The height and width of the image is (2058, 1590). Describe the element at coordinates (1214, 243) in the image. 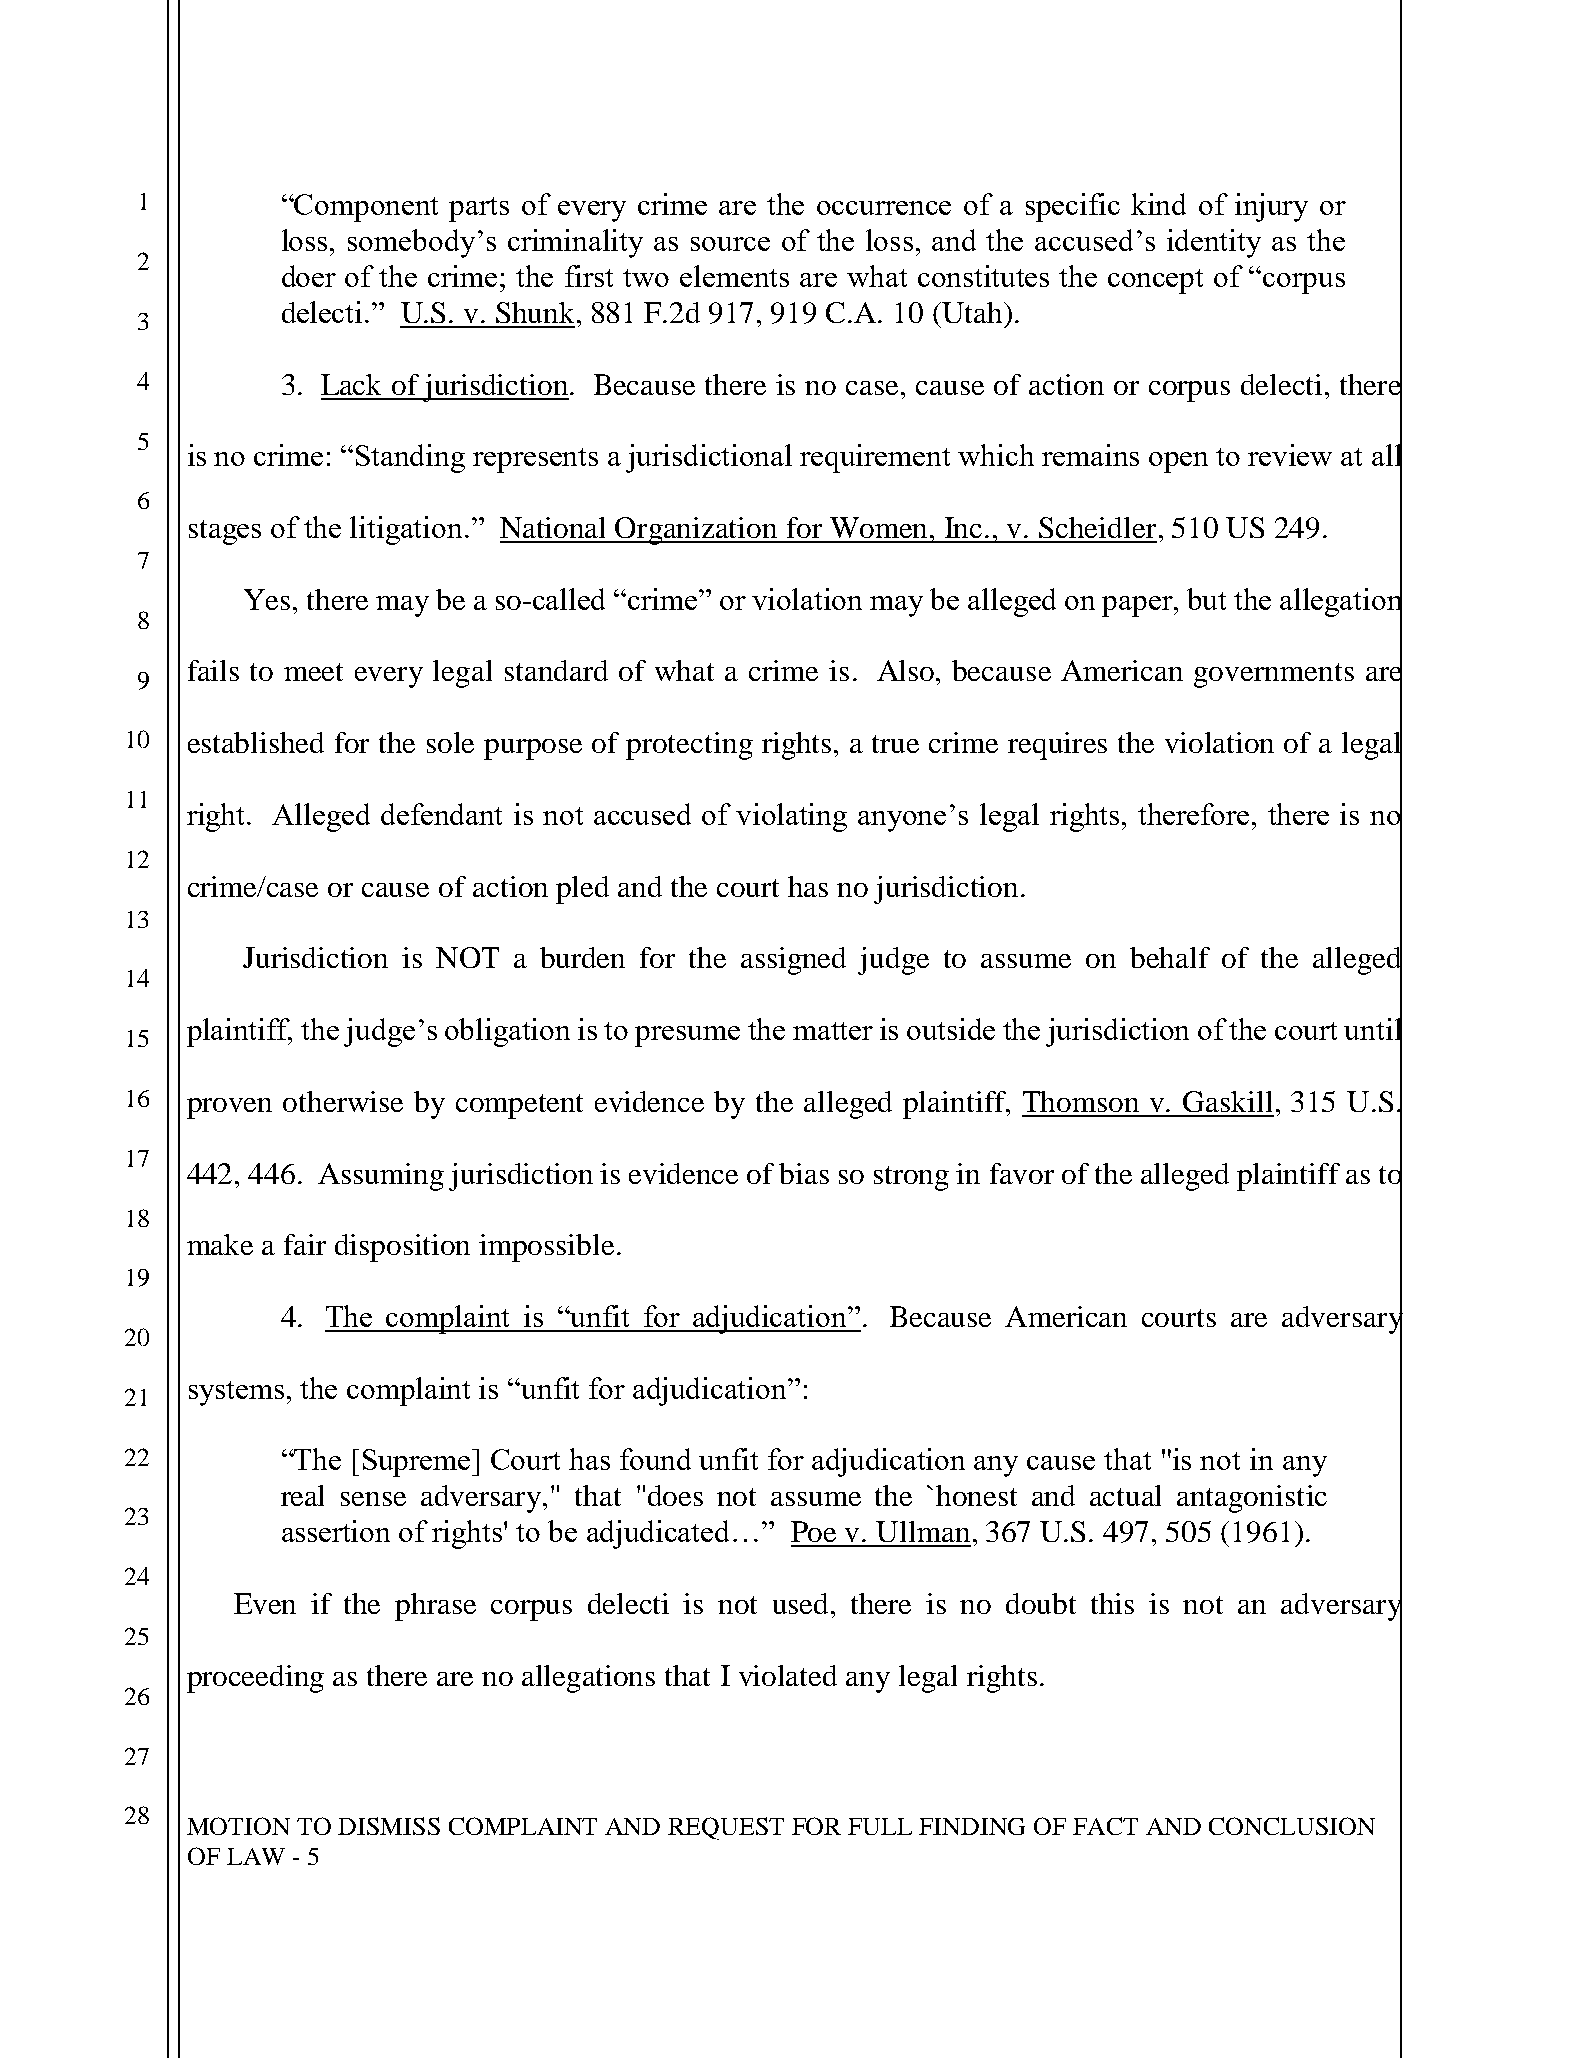

I see `identity` at that location.
